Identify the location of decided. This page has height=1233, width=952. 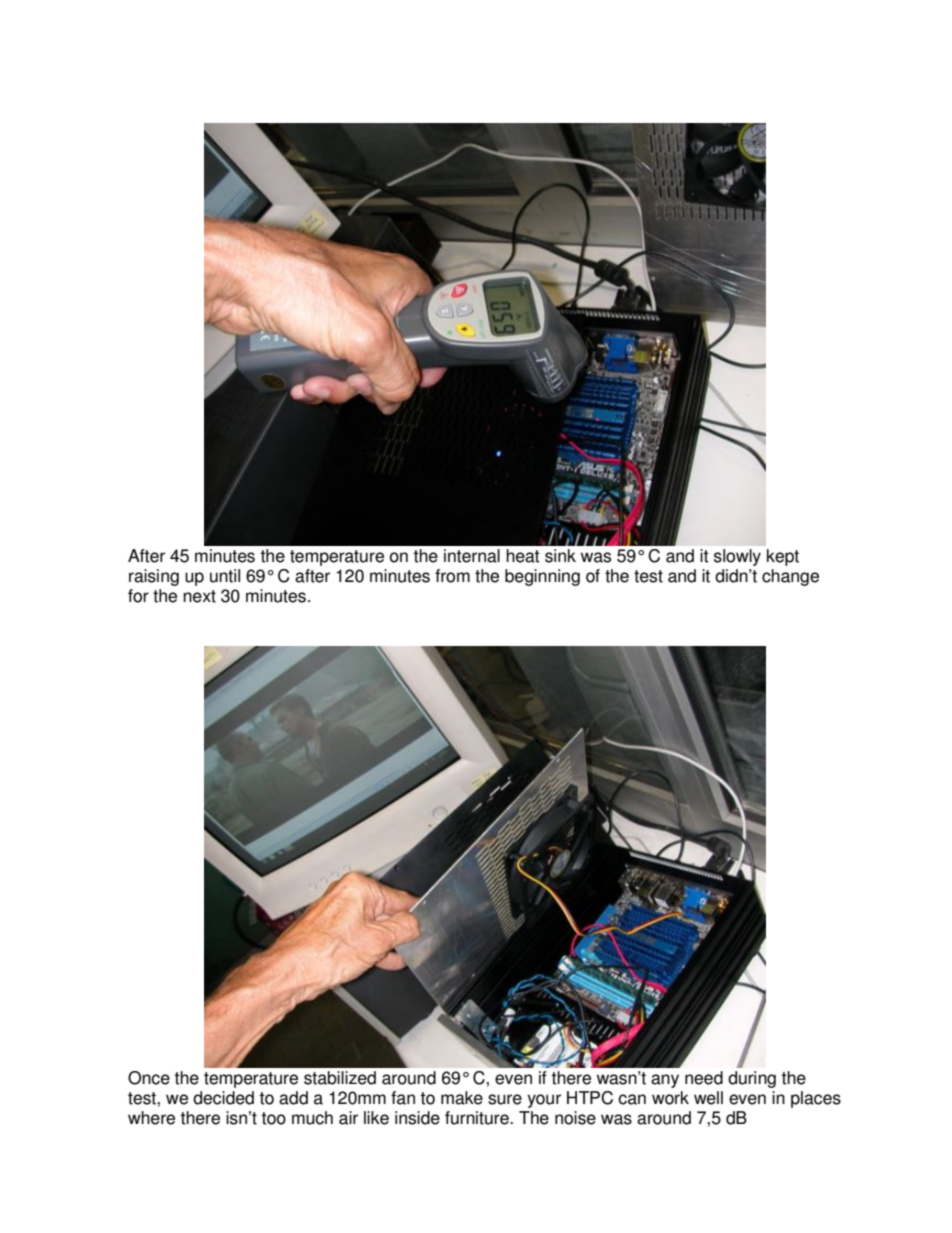
(223, 1098).
